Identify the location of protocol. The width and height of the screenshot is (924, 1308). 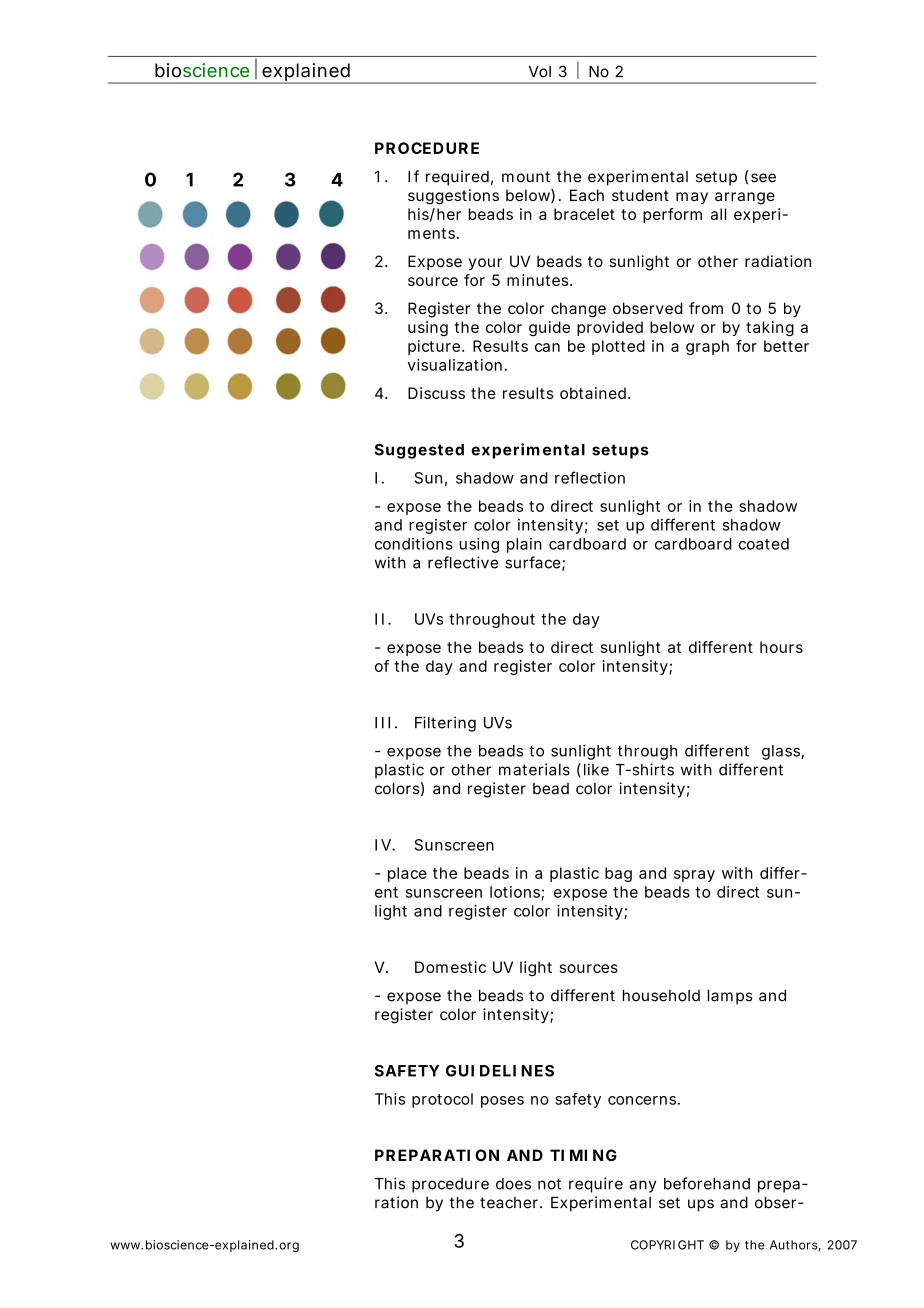
(442, 1100).
